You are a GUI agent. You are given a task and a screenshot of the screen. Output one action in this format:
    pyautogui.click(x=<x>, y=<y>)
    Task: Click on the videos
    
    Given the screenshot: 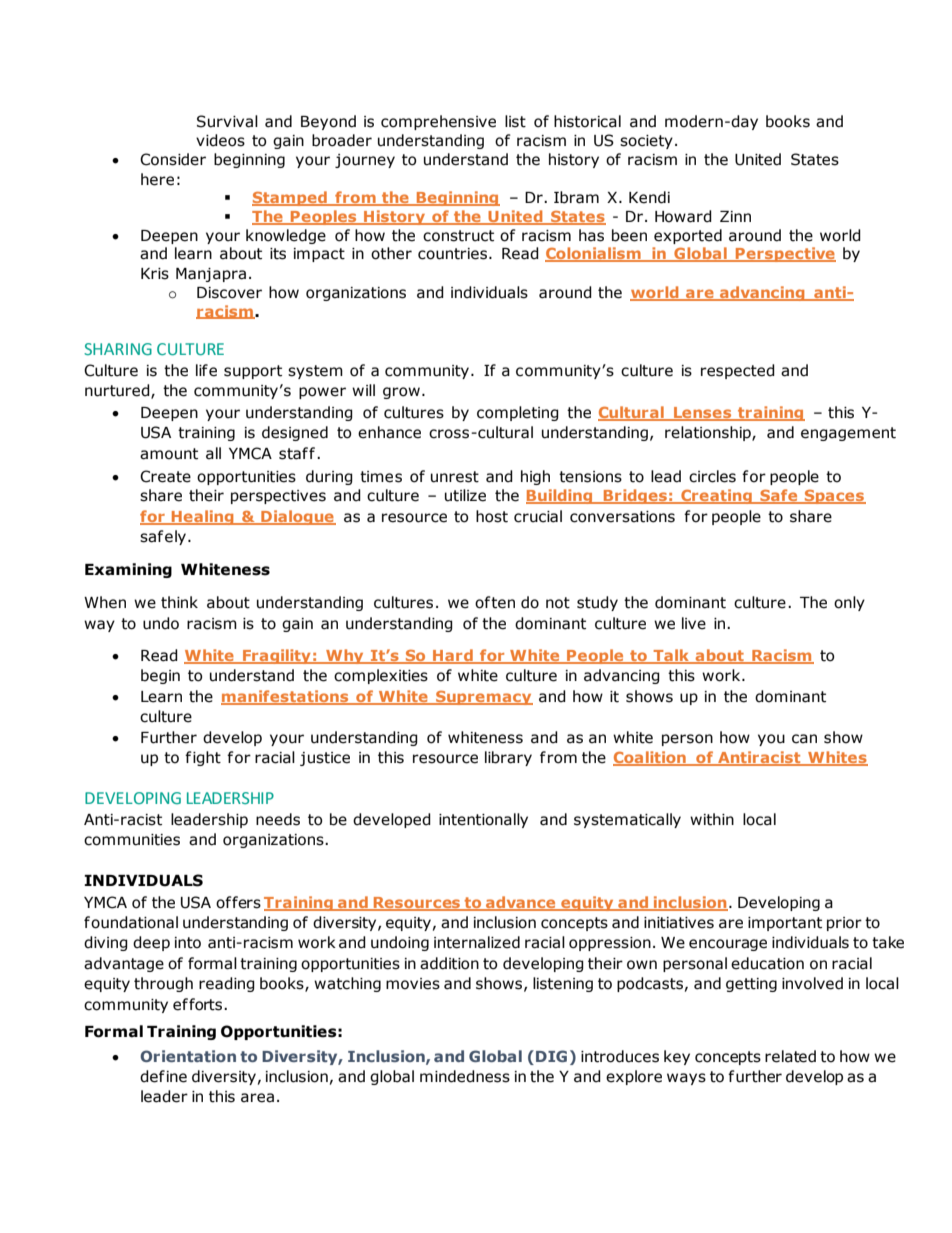 What is the action you would take?
    pyautogui.click(x=220, y=140)
